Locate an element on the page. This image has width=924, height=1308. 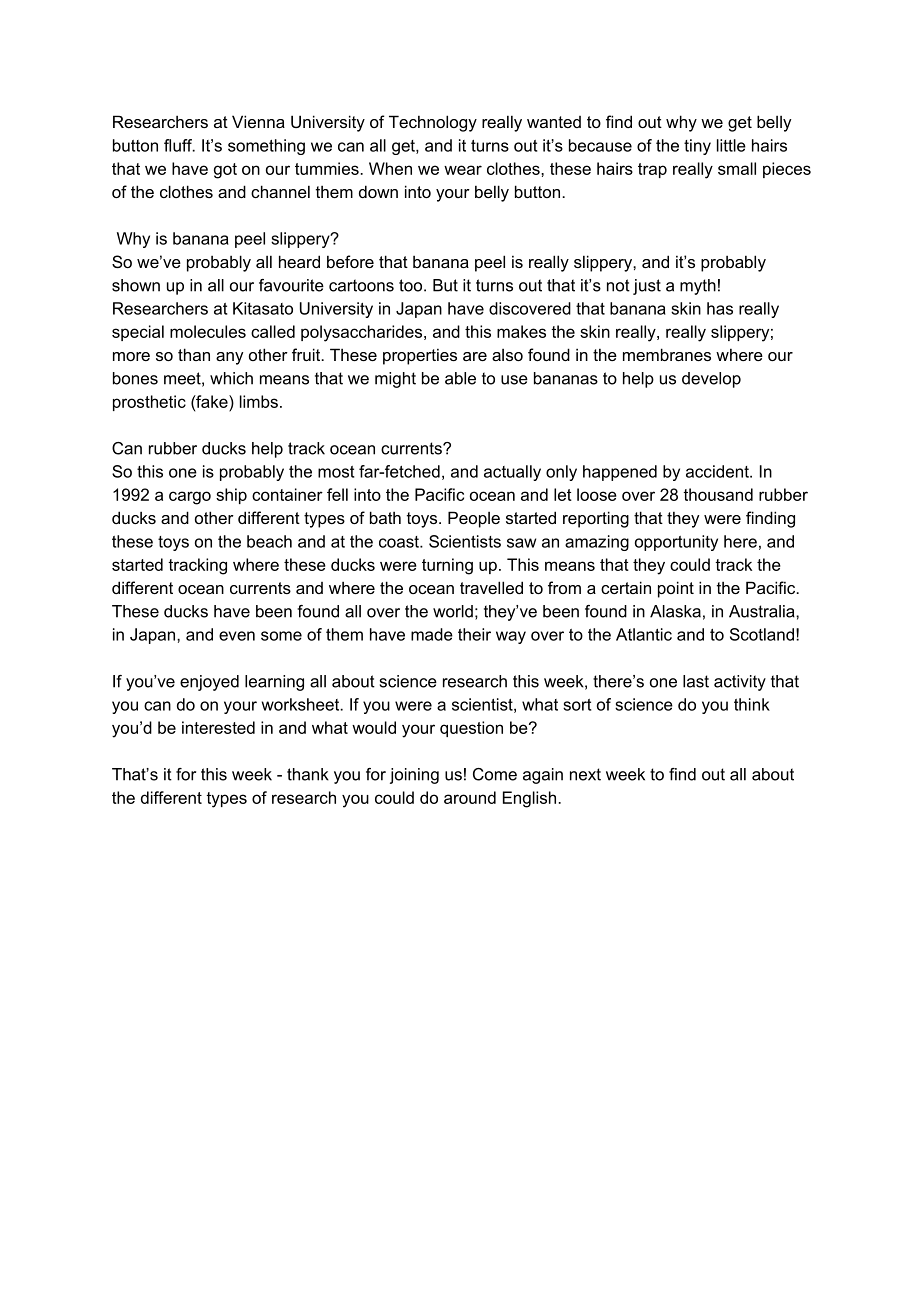
interested is located at coordinates (218, 727).
